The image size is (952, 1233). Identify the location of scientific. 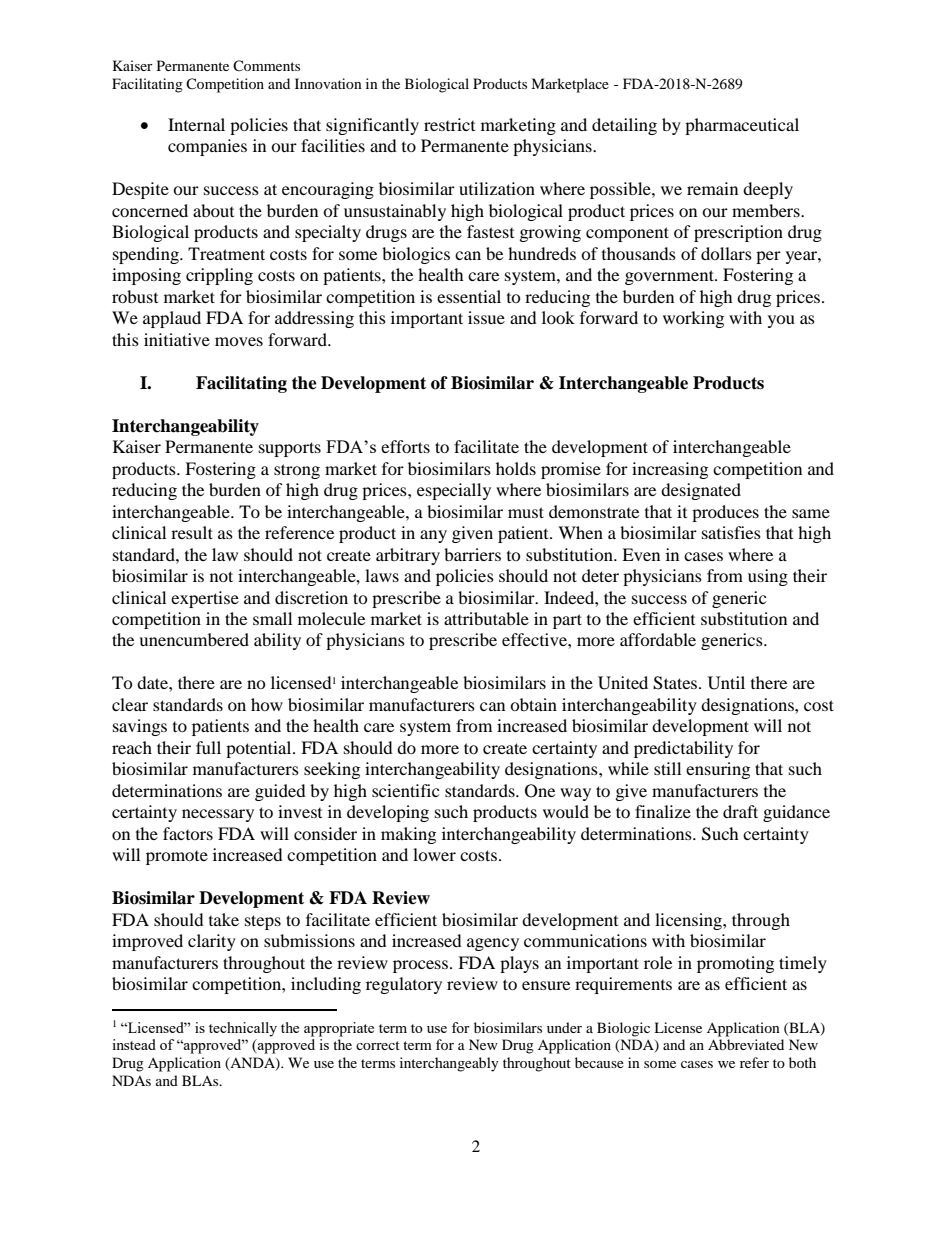
(405, 790).
